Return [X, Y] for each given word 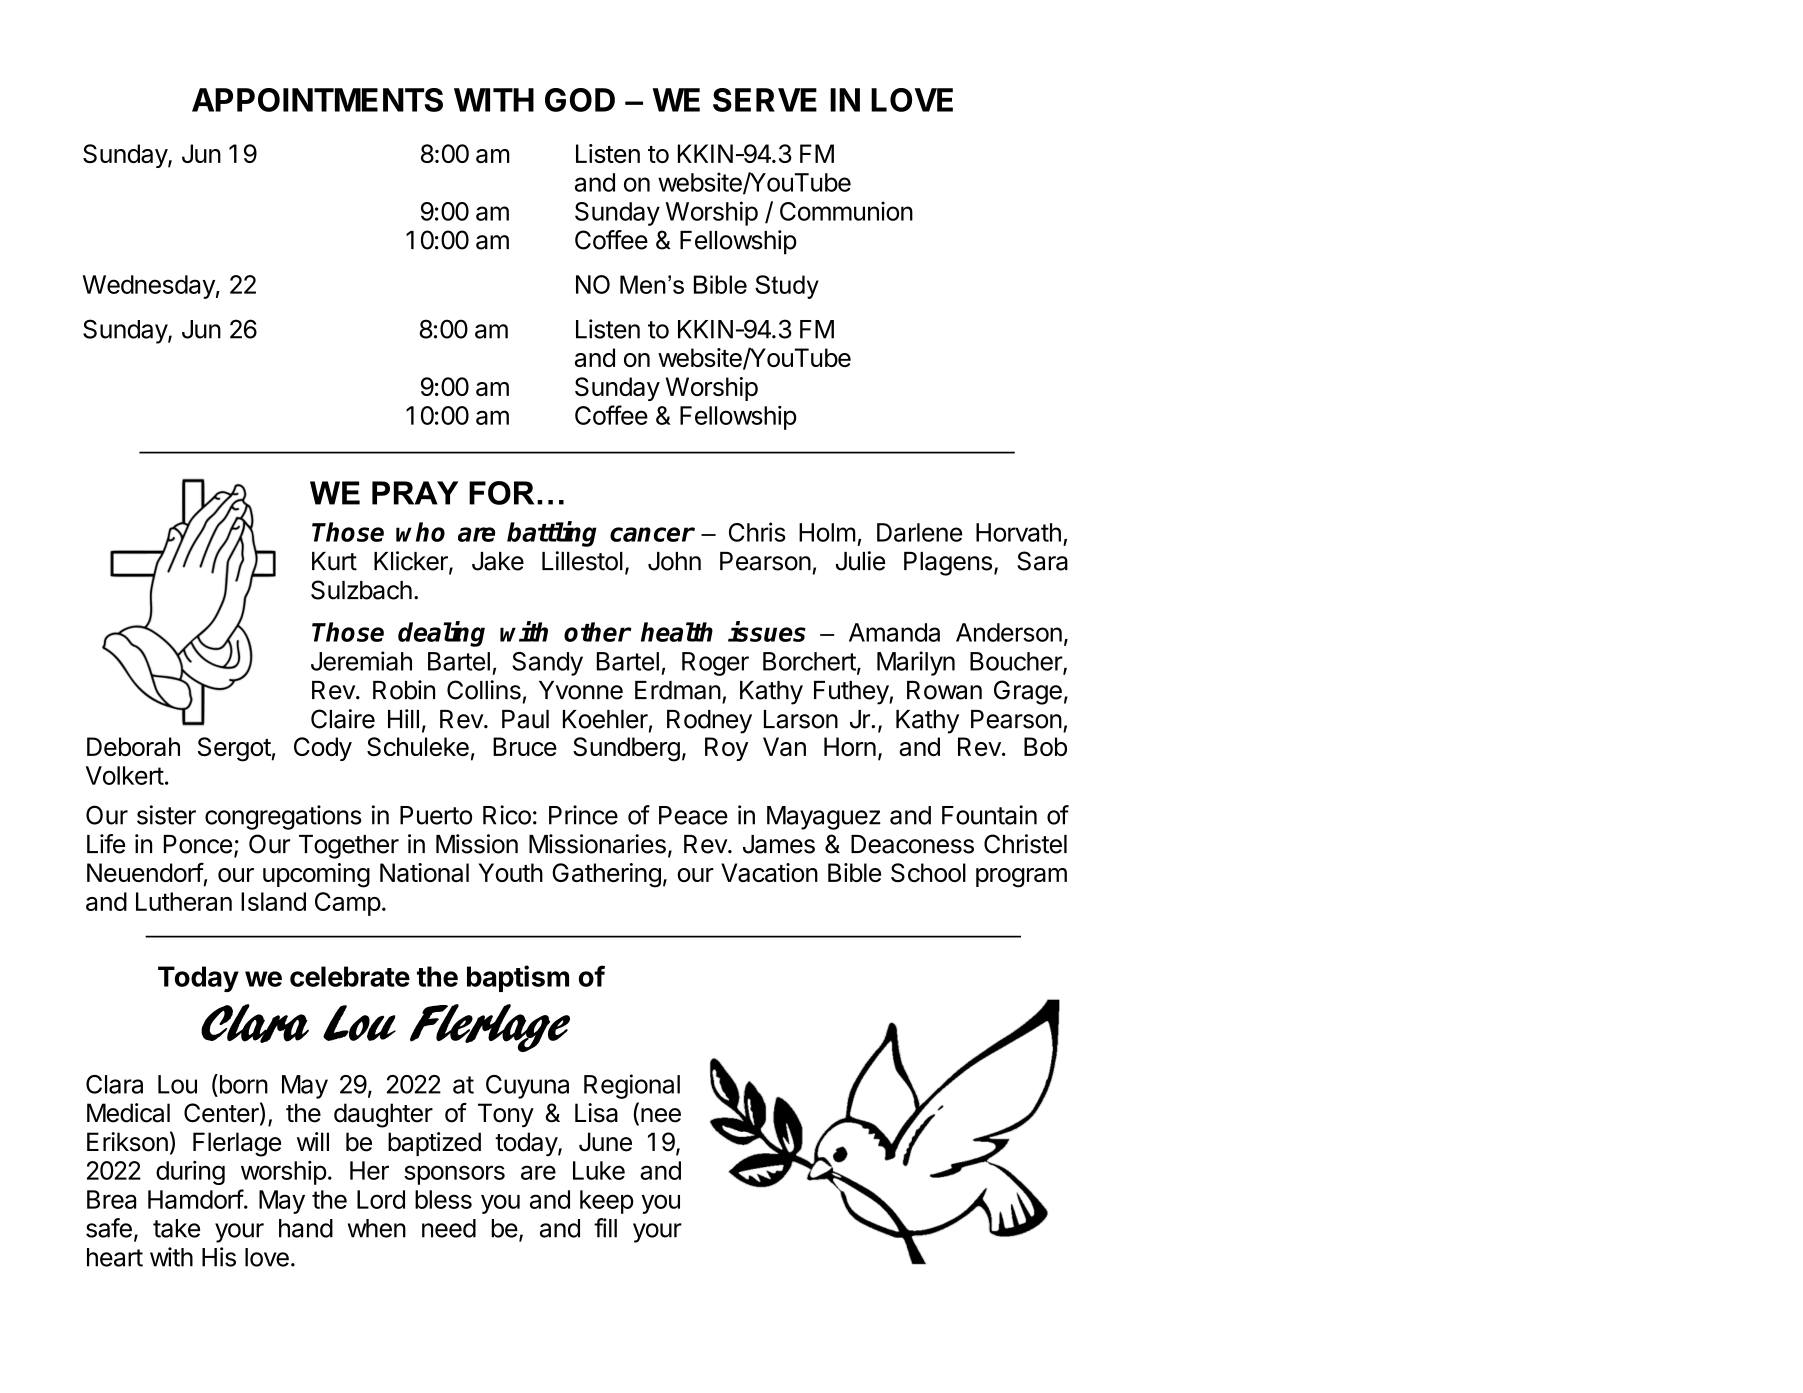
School [928, 872]
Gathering [606, 875]
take [176, 1228]
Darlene [919, 532]
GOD [580, 100]
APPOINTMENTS [317, 100]
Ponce [198, 844]
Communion [846, 211]
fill [605, 1228]
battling [552, 534]
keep [607, 1202]
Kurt [334, 561]
